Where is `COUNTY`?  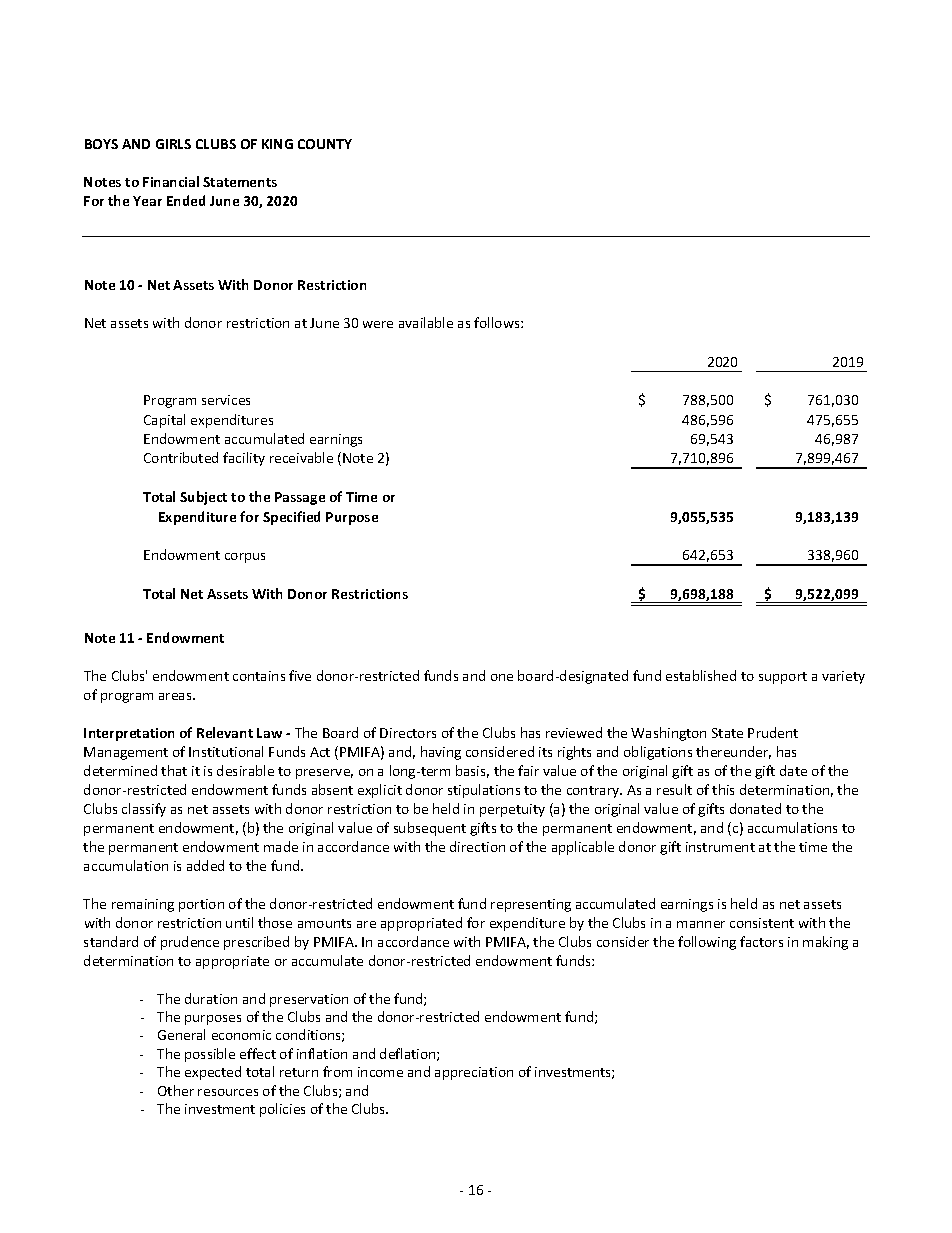
COUNTY is located at coordinates (325, 144).
